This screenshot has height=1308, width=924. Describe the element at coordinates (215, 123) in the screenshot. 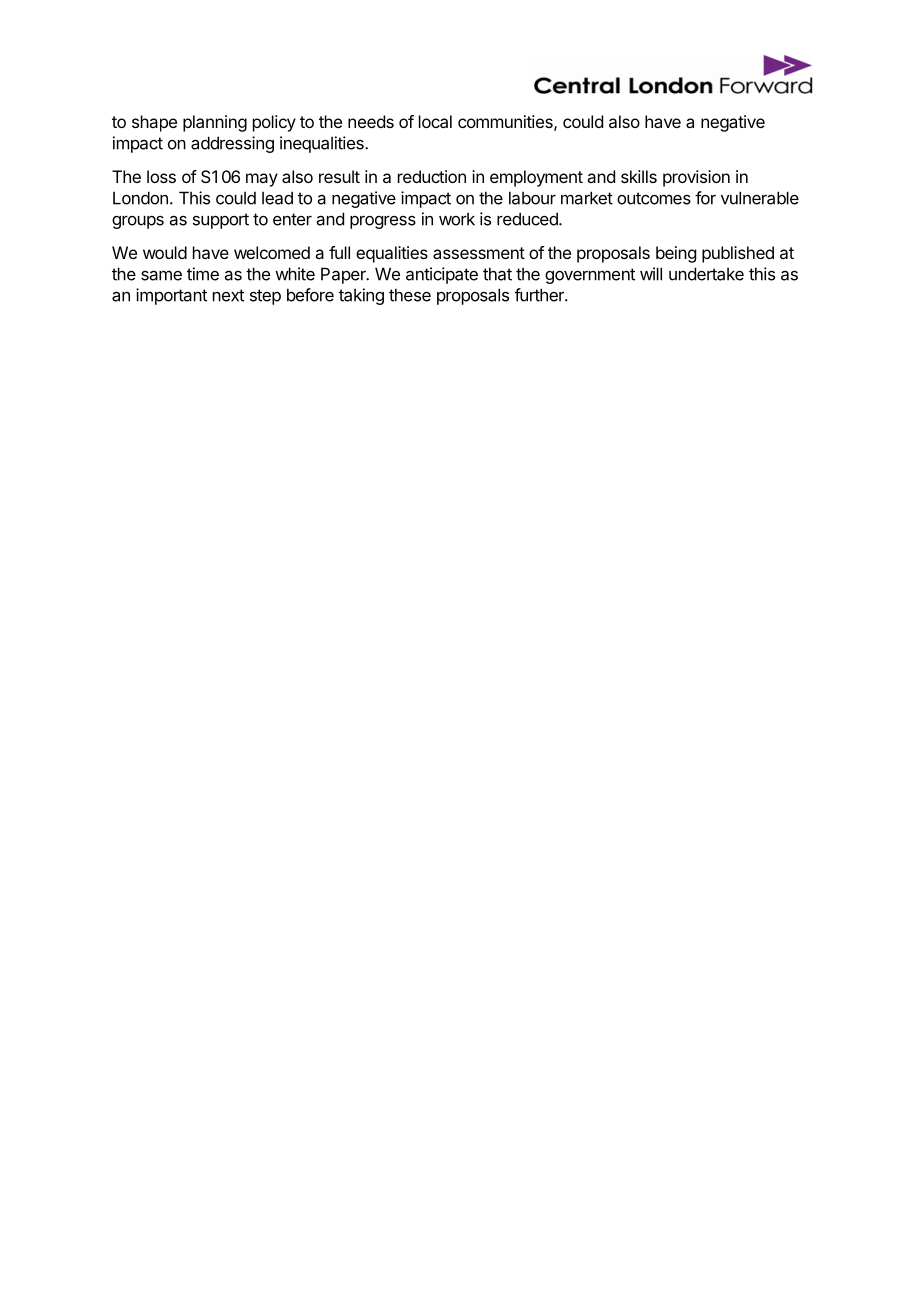

I see `planning` at that location.
